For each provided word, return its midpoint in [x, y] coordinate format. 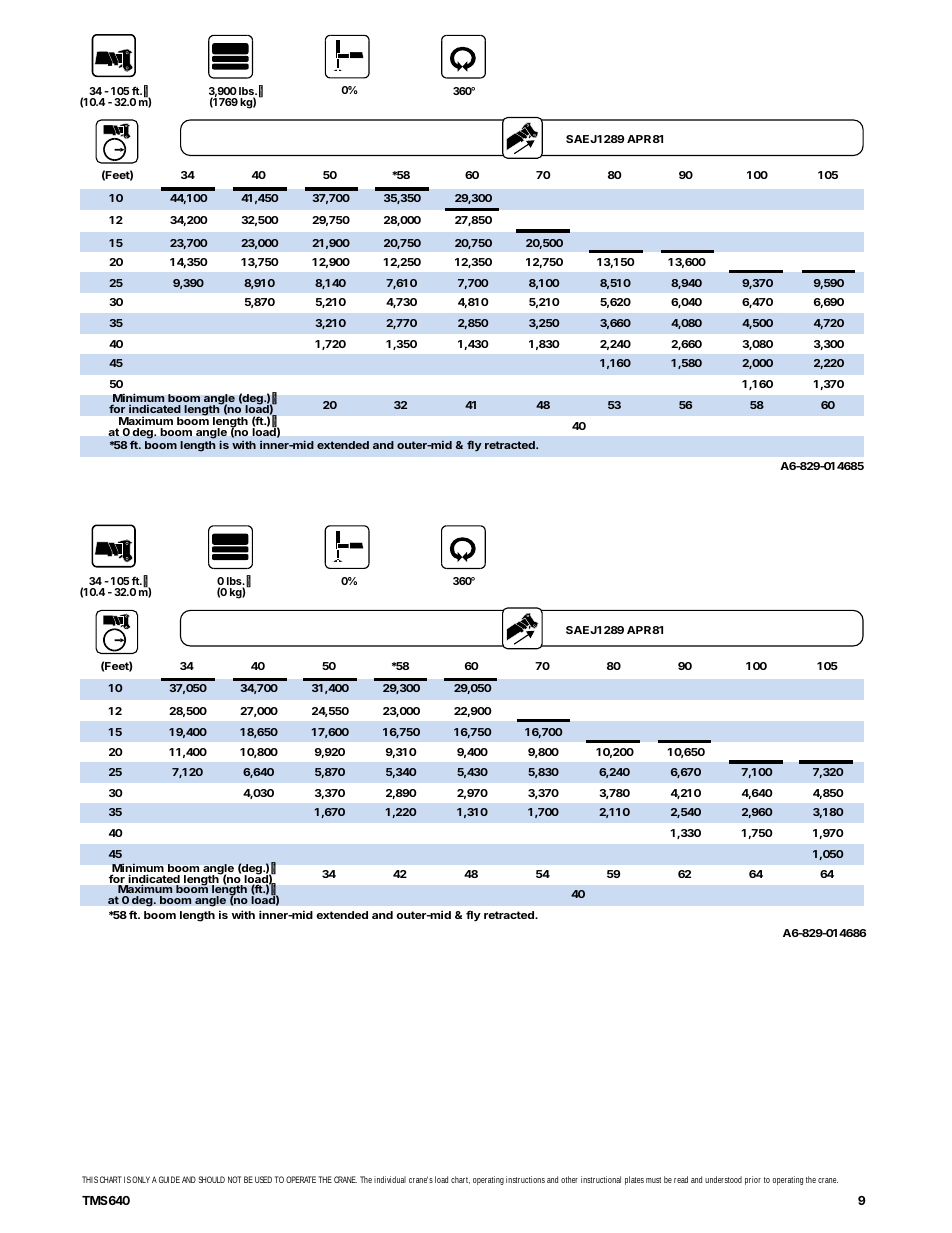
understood [723, 1179]
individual [390, 1179]
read [681, 1179]
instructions [525, 1179]
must [653, 1180]
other [569, 1179]
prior [753, 1180]
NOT [234, 1179]
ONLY [141, 1179]
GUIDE [169, 1179]
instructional [601, 1179]
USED [263, 1179]
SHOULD [211, 1179]
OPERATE [301, 1179]
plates [634, 1180]
